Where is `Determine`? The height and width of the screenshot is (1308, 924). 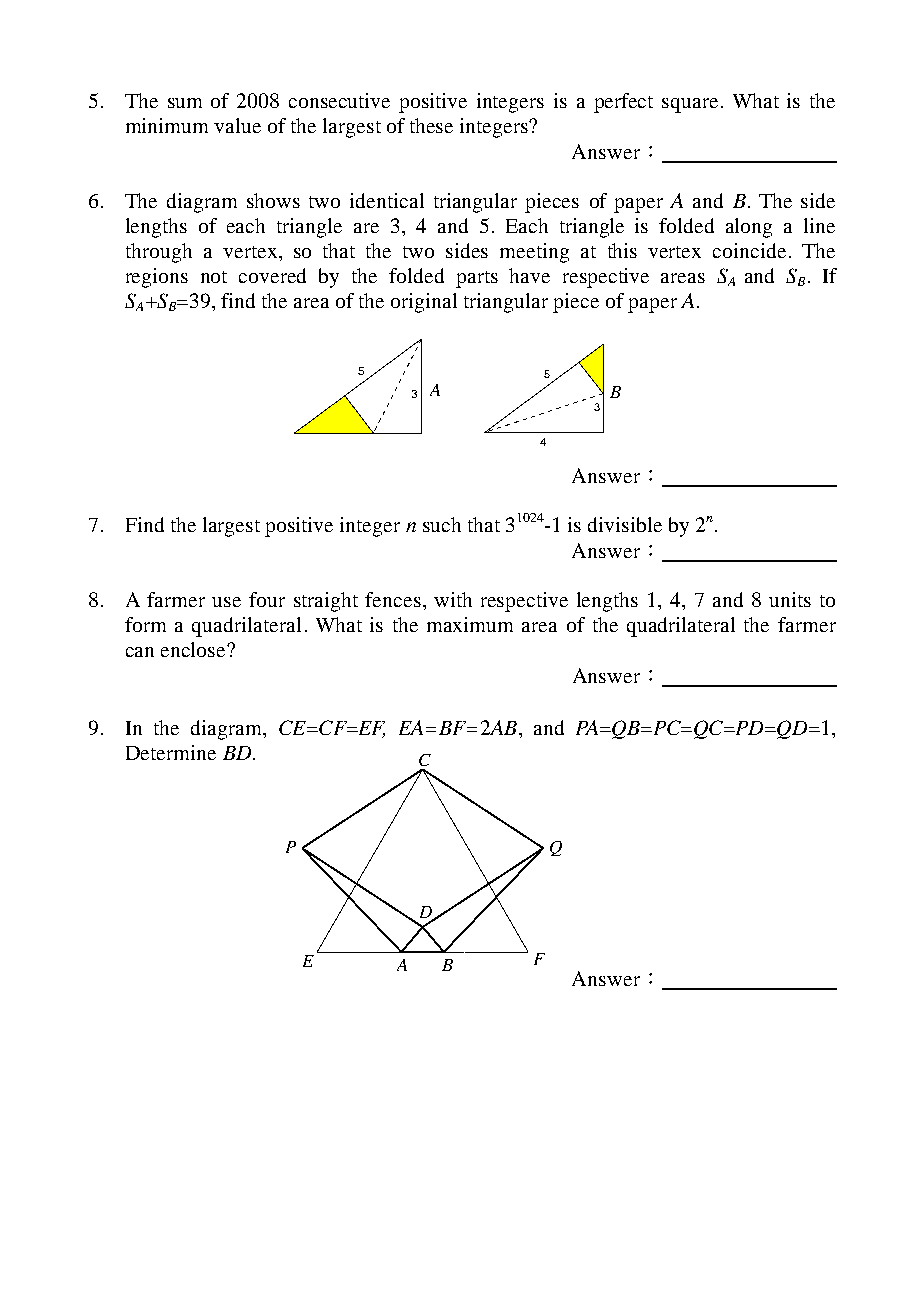
Determine is located at coordinates (171, 752).
